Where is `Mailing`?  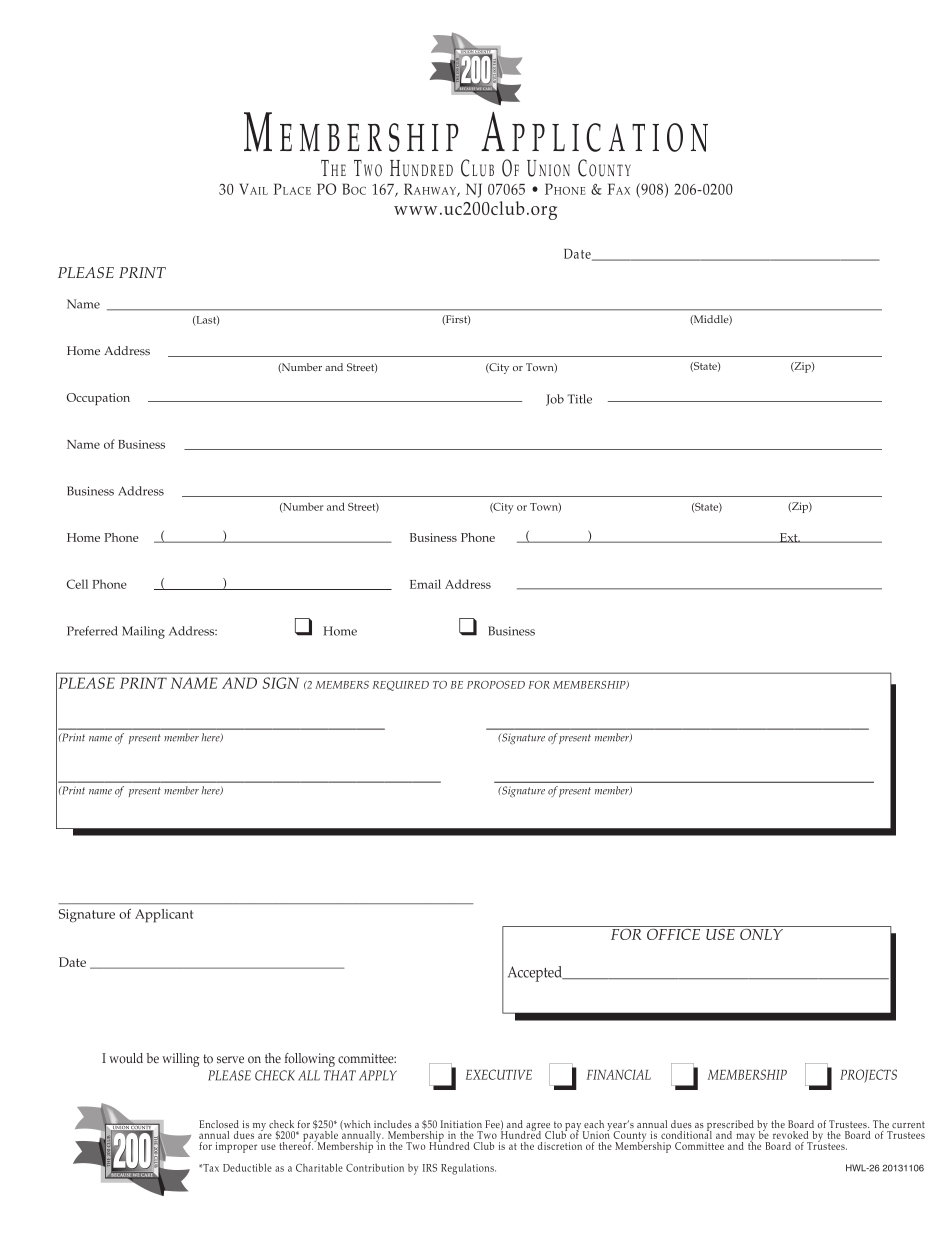 Mailing is located at coordinates (143, 632).
